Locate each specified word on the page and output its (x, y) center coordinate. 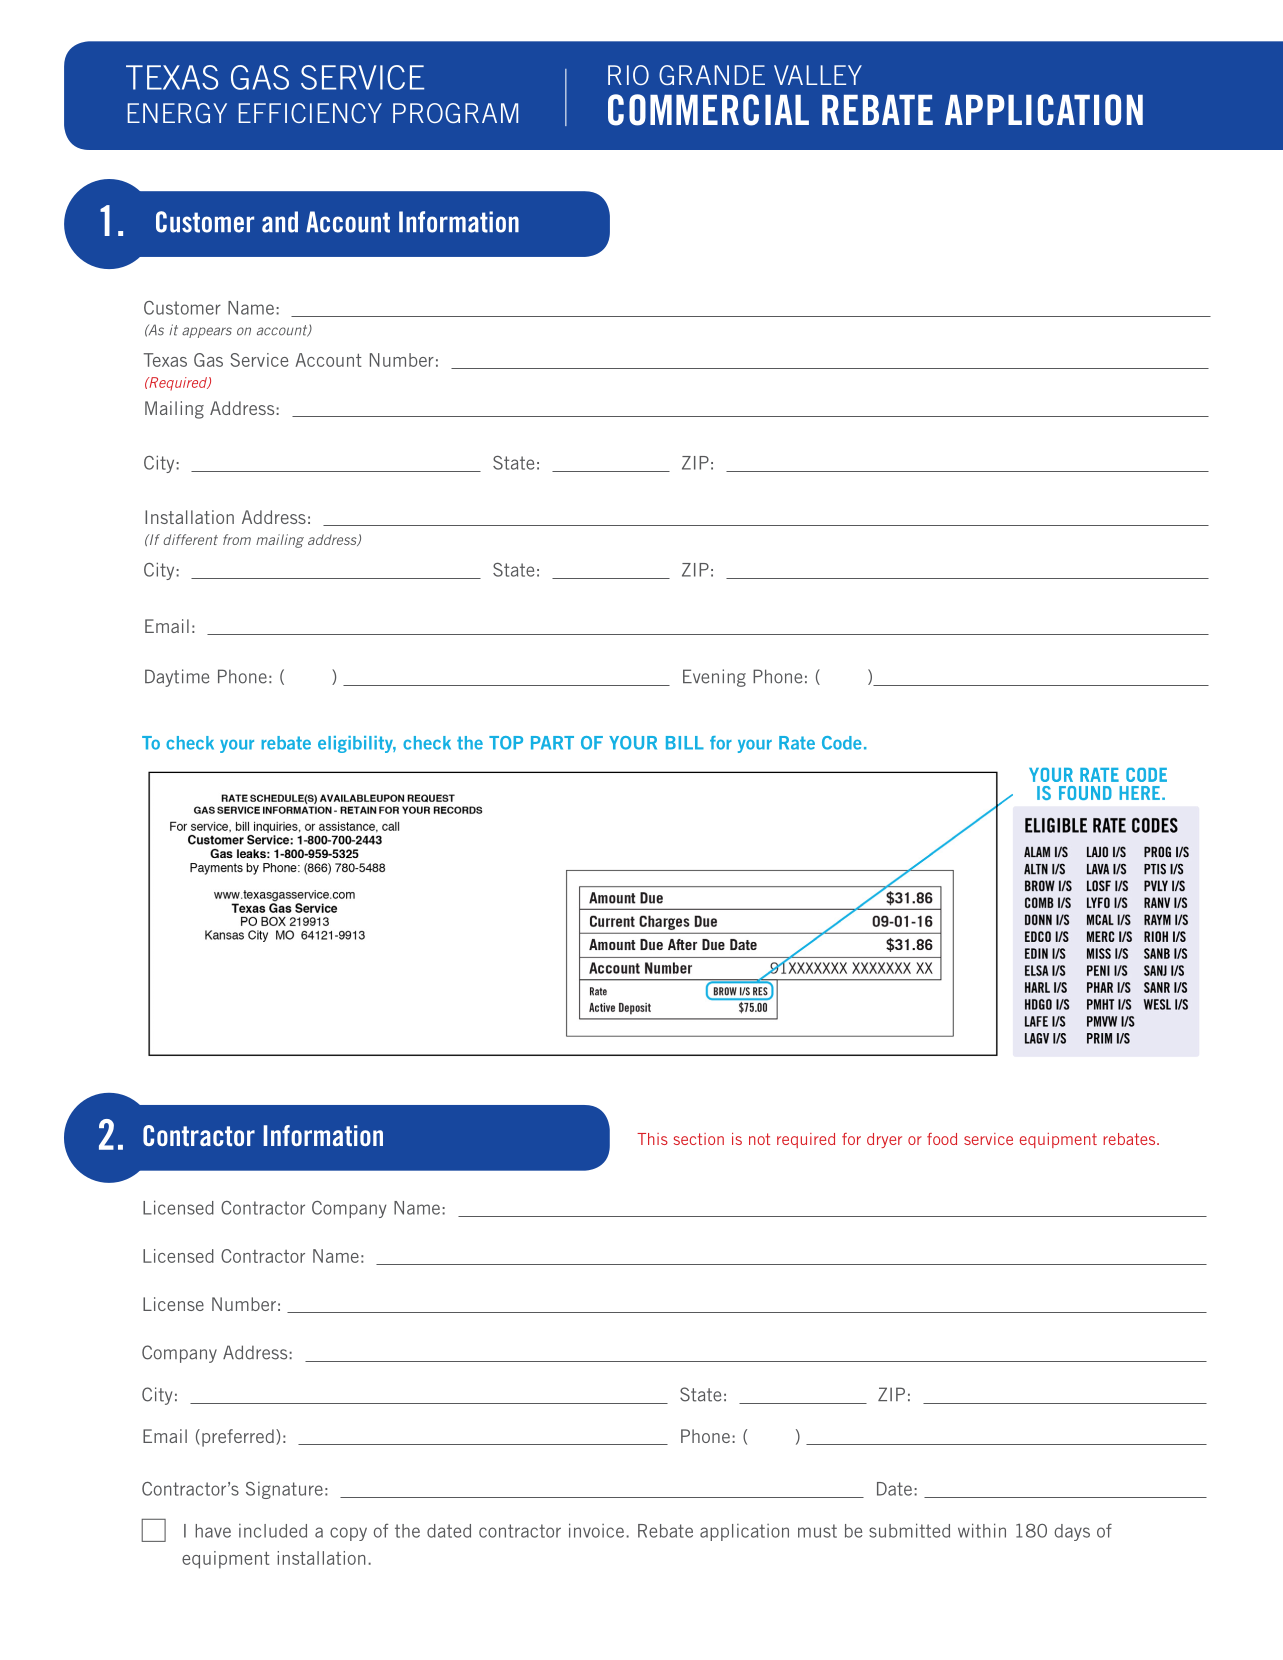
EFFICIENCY (310, 113)
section (699, 1139)
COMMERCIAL (708, 110)
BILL (685, 743)
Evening (714, 678)
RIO (628, 75)
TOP (506, 743)
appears (207, 332)
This (652, 1139)
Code (842, 743)
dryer (884, 1140)
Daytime (177, 678)
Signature (284, 1490)
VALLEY (818, 75)
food (942, 1139)
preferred (238, 1438)
